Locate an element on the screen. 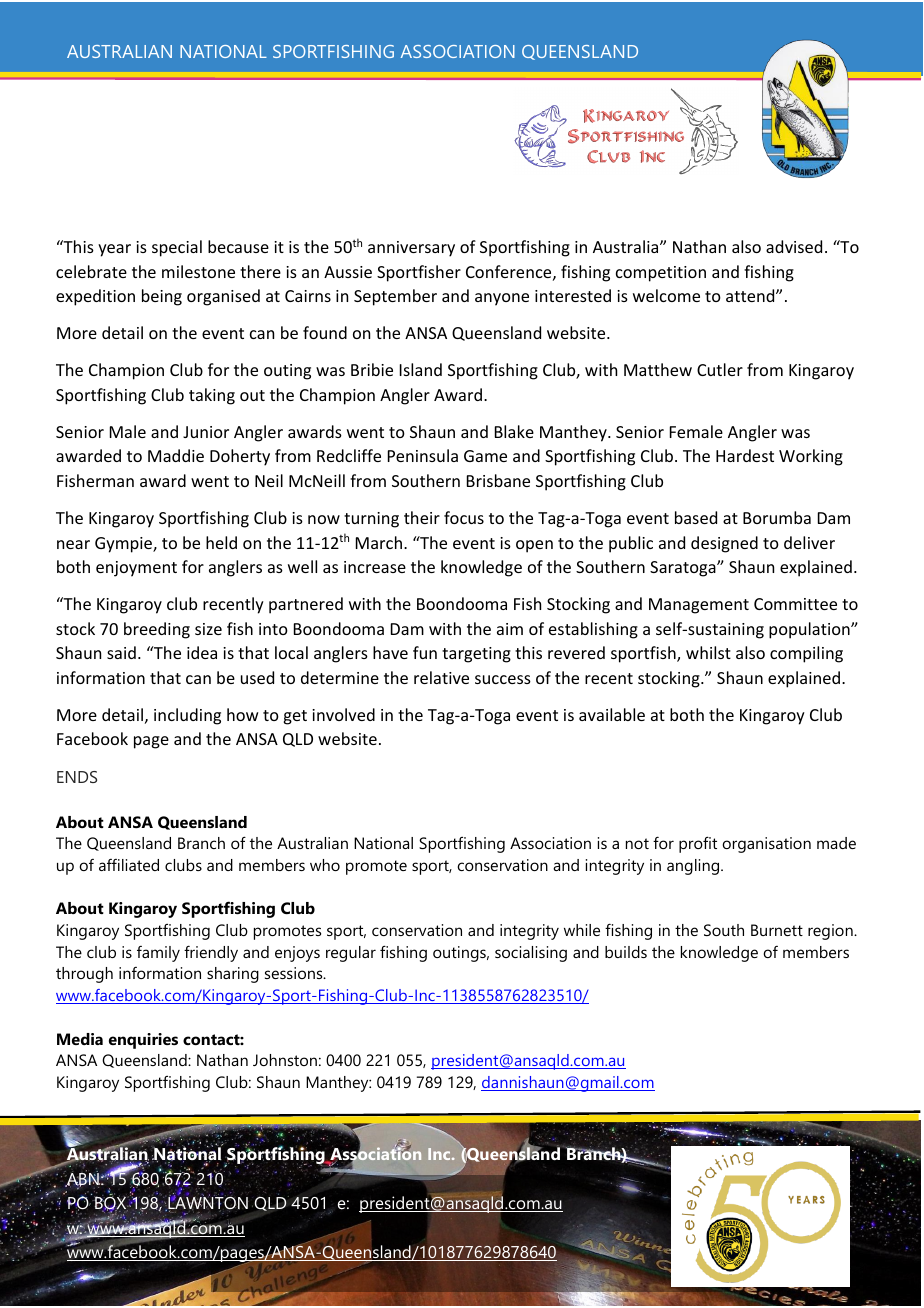 The height and width of the screenshot is (1308, 924). family is located at coordinates (158, 954).
